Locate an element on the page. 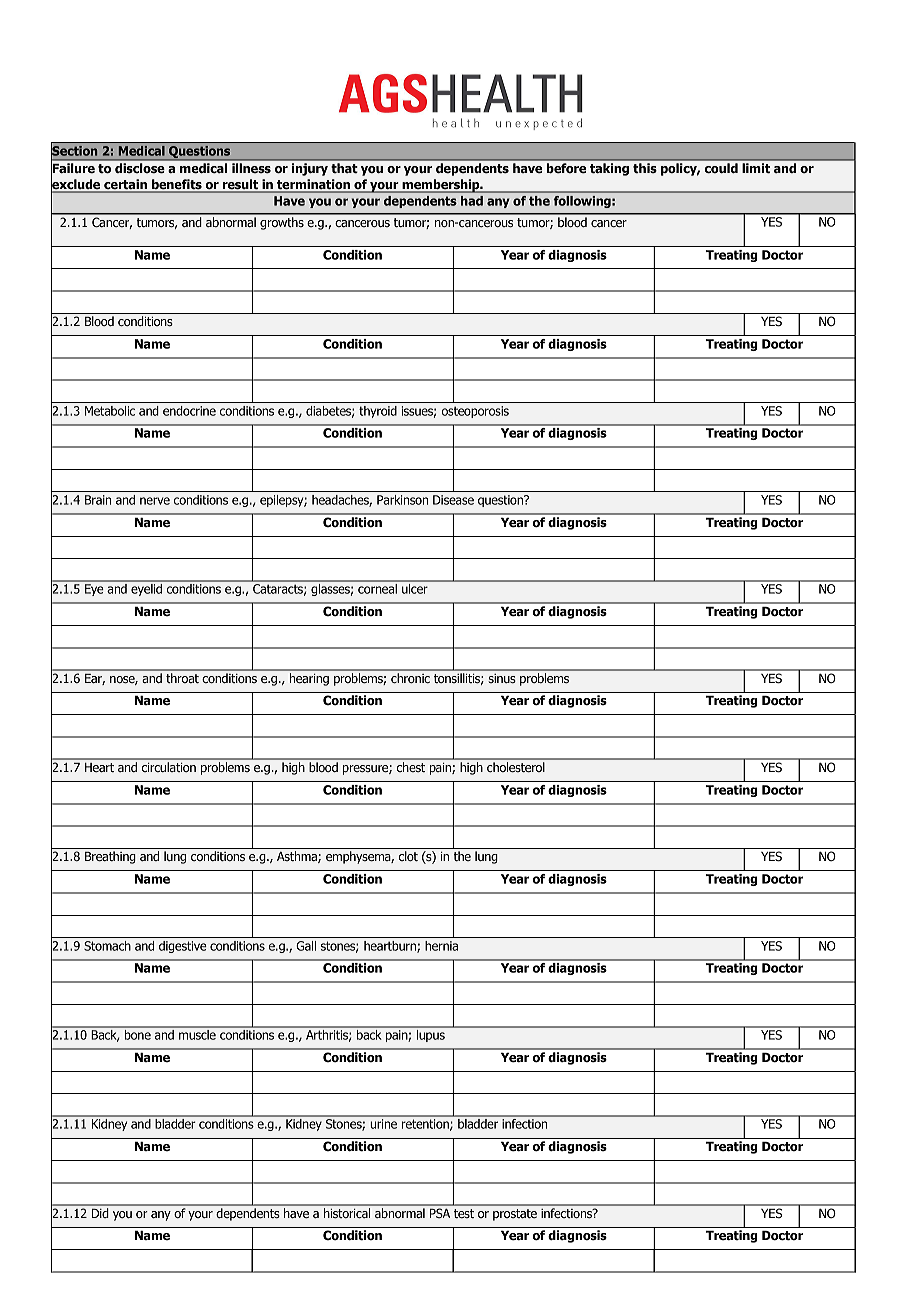 The image size is (924, 1308). muscle is located at coordinates (197, 1033).
